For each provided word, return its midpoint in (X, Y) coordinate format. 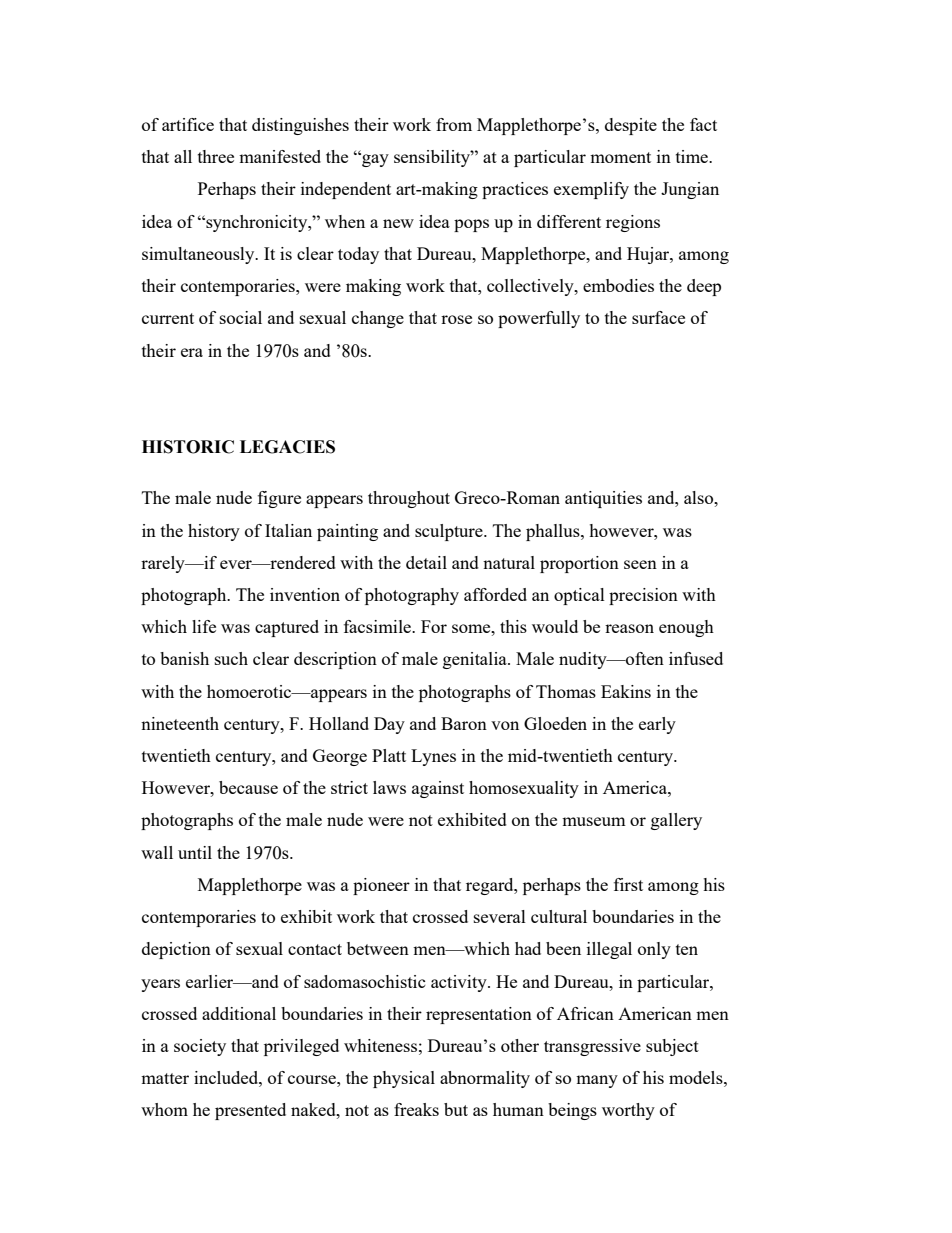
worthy (628, 1111)
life (204, 626)
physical (404, 1079)
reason (629, 628)
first (628, 884)
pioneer (381, 886)
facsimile (378, 626)
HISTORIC (188, 447)
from (454, 124)
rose (456, 319)
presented (250, 1111)
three (216, 156)
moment (620, 157)
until (195, 852)
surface (658, 317)
